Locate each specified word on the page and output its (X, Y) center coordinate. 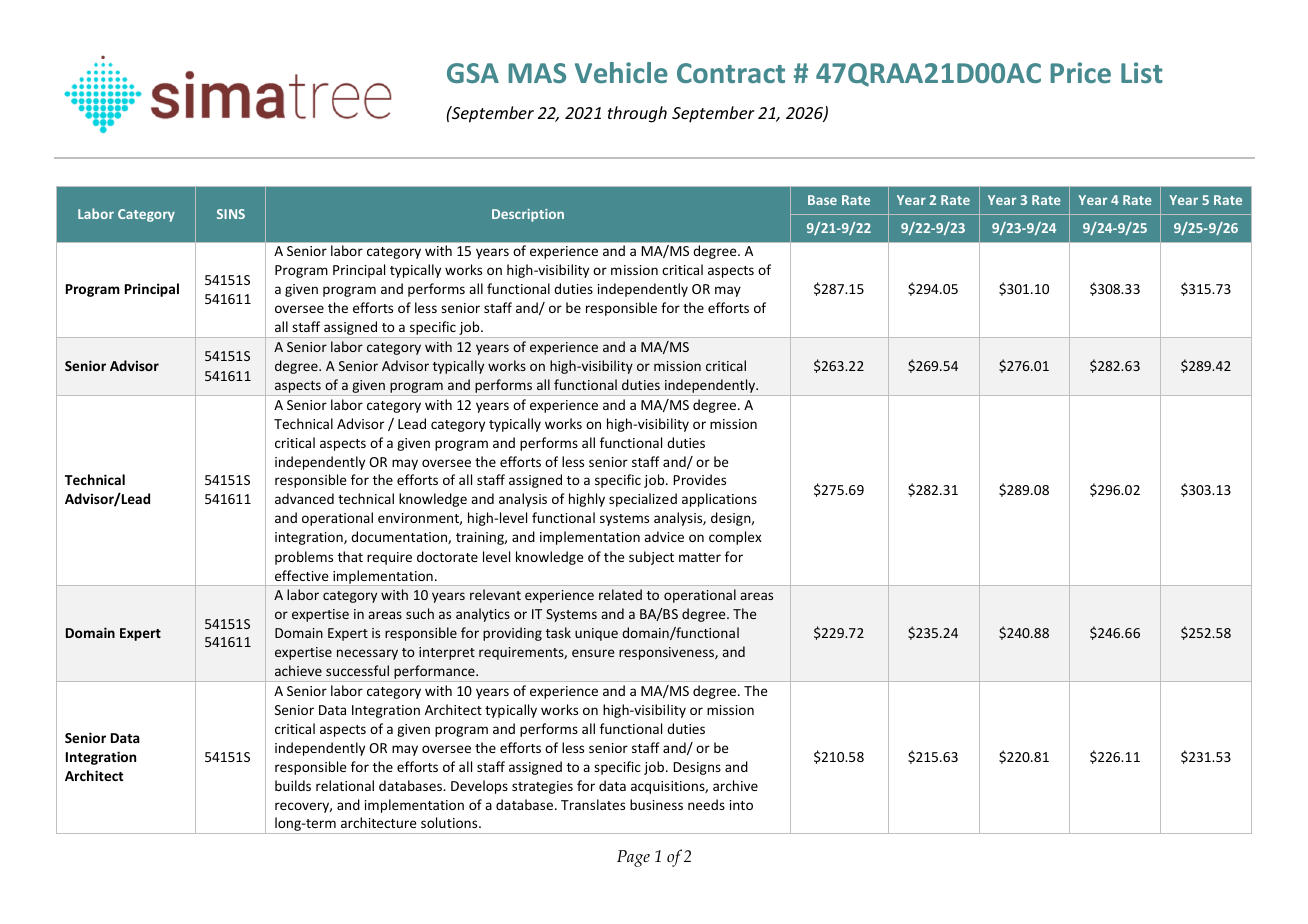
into (741, 805)
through (637, 114)
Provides (699, 479)
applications (719, 500)
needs (706, 804)
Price (1080, 72)
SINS (231, 214)
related (620, 594)
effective (302, 575)
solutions (450, 822)
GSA (473, 73)
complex (735, 538)
